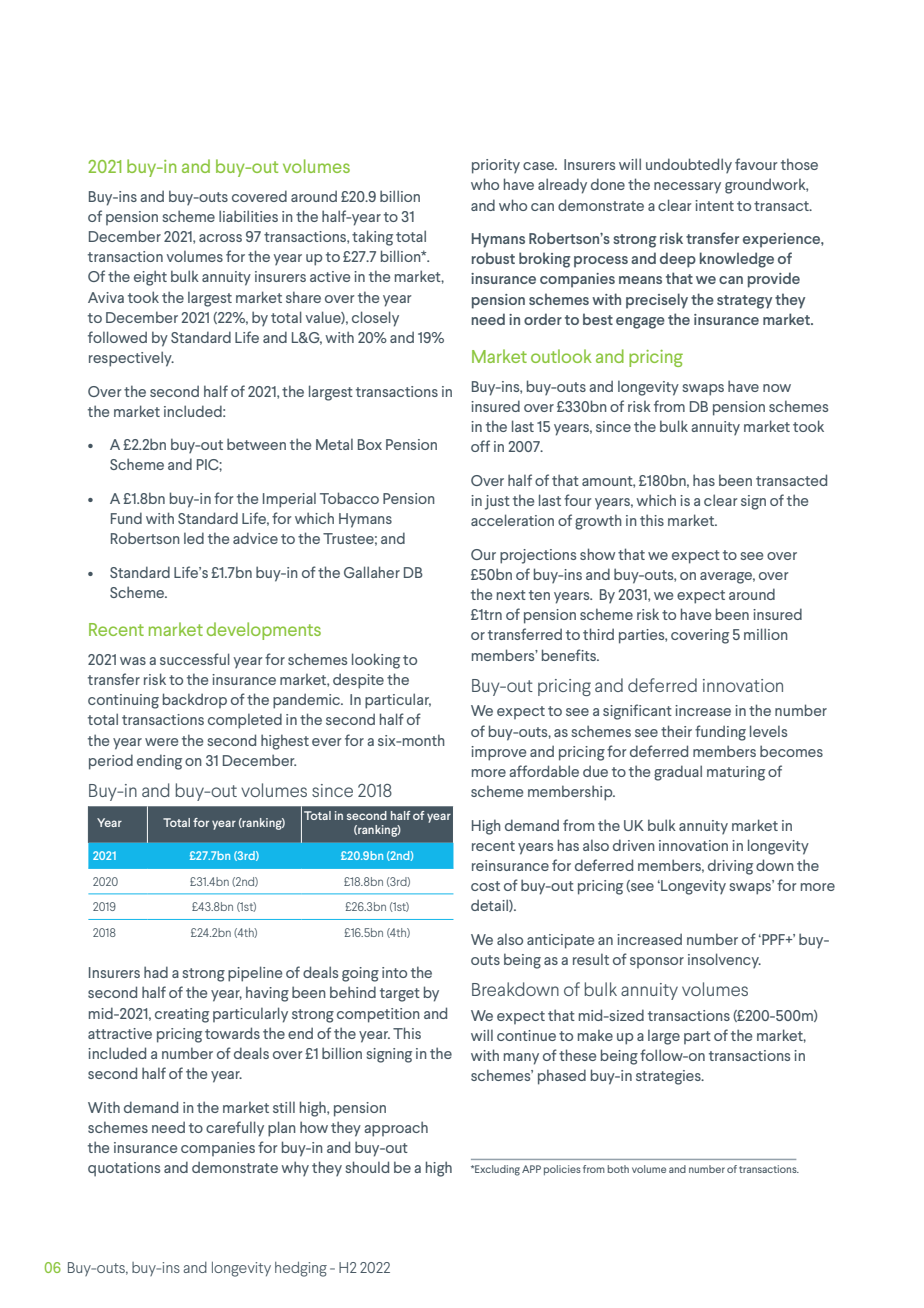 The image size is (924, 1308). I want to click on acceleration, so click(512, 520).
